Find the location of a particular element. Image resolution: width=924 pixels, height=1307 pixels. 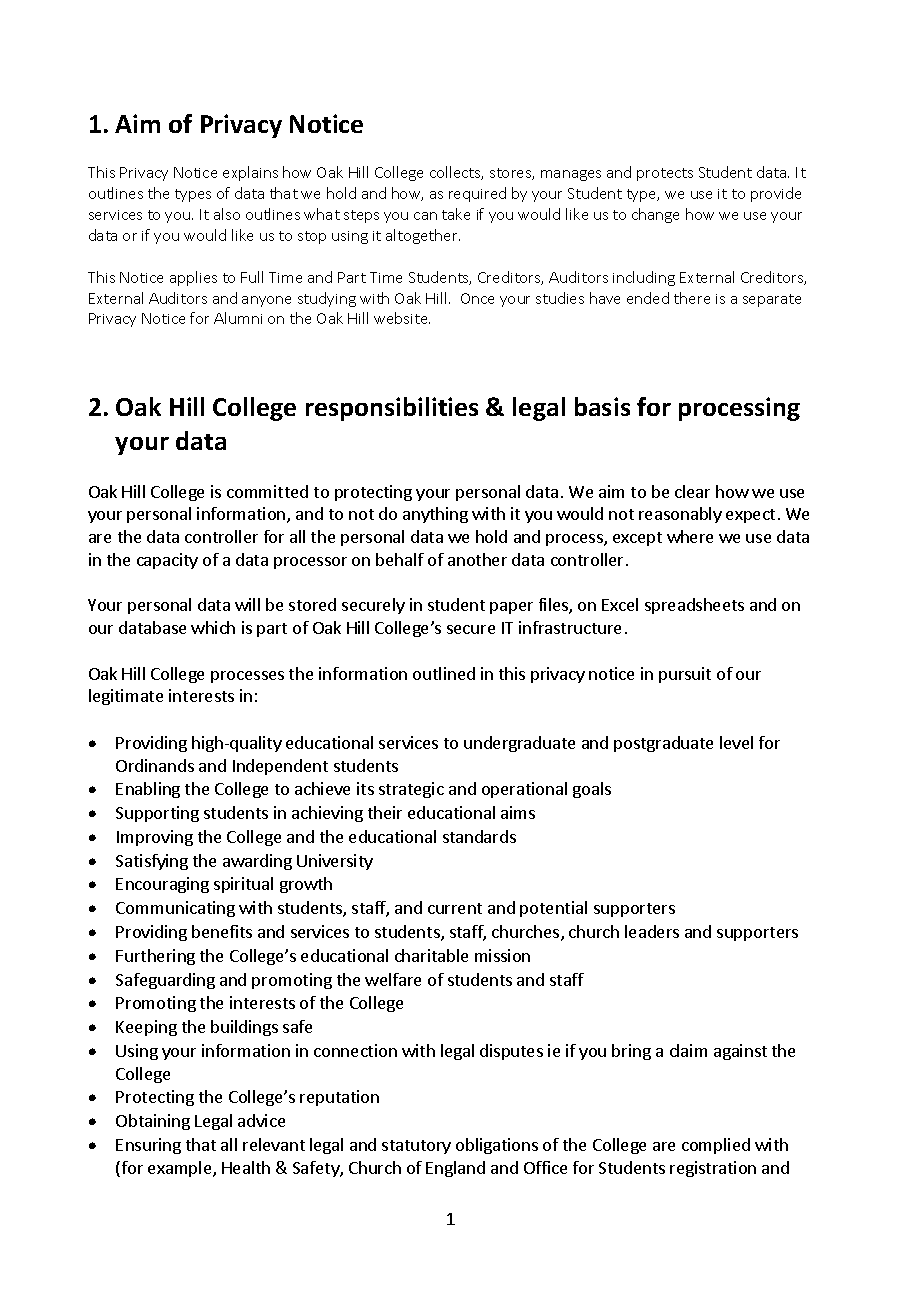

change is located at coordinates (655, 215).
